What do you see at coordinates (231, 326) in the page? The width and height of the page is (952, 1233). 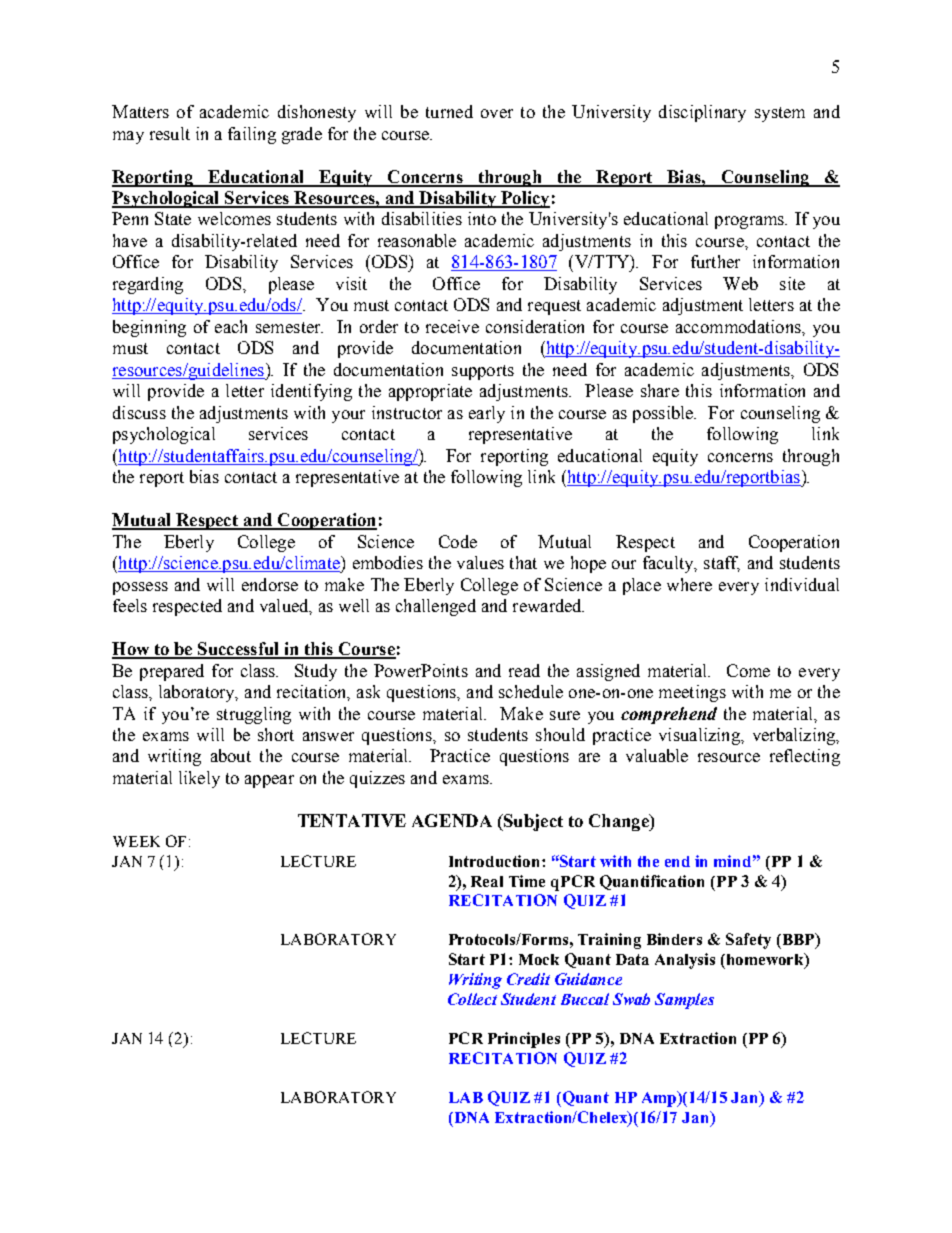 I see `each` at bounding box center [231, 326].
